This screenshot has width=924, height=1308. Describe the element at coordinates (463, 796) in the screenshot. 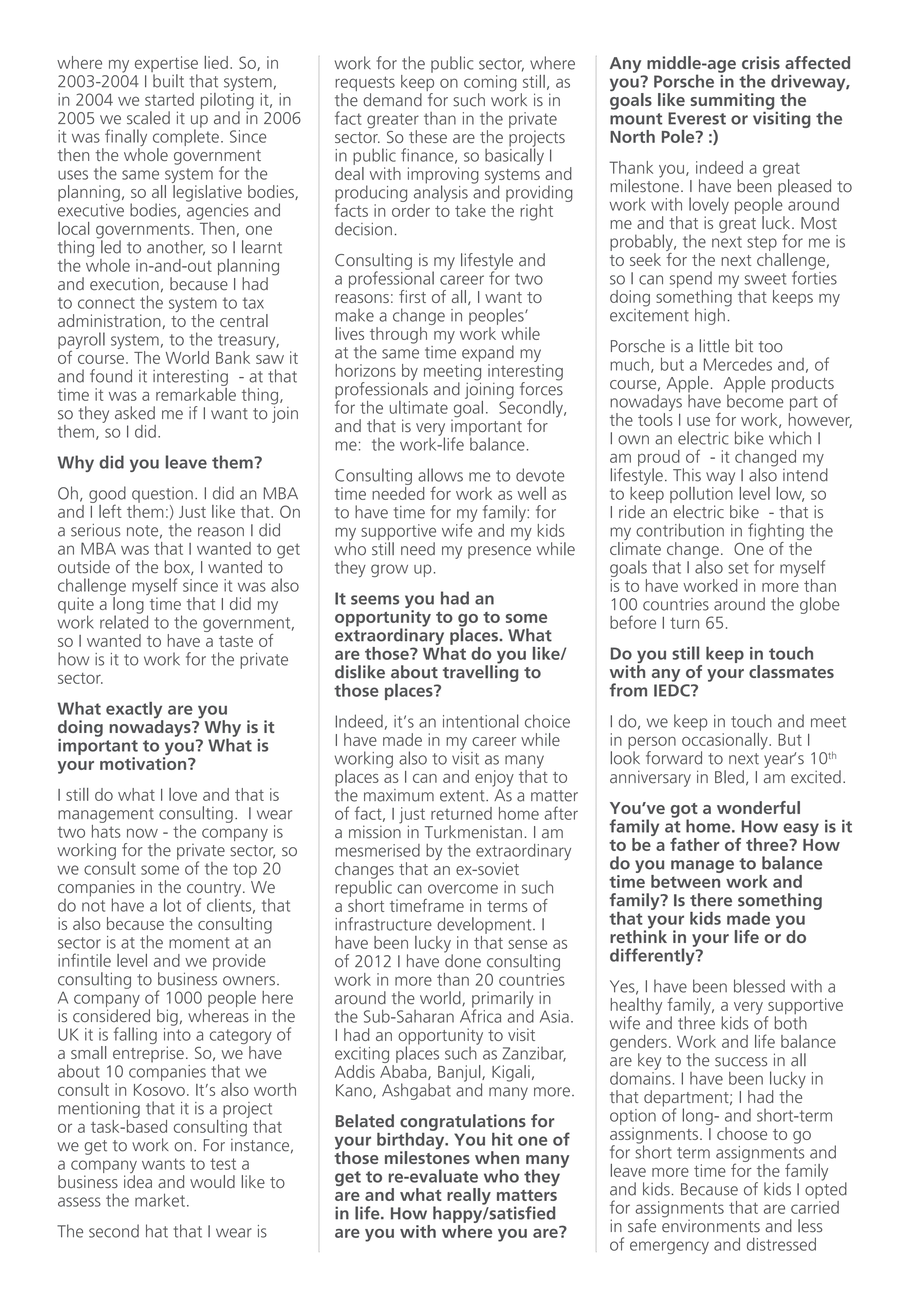

I see `extent` at that location.
